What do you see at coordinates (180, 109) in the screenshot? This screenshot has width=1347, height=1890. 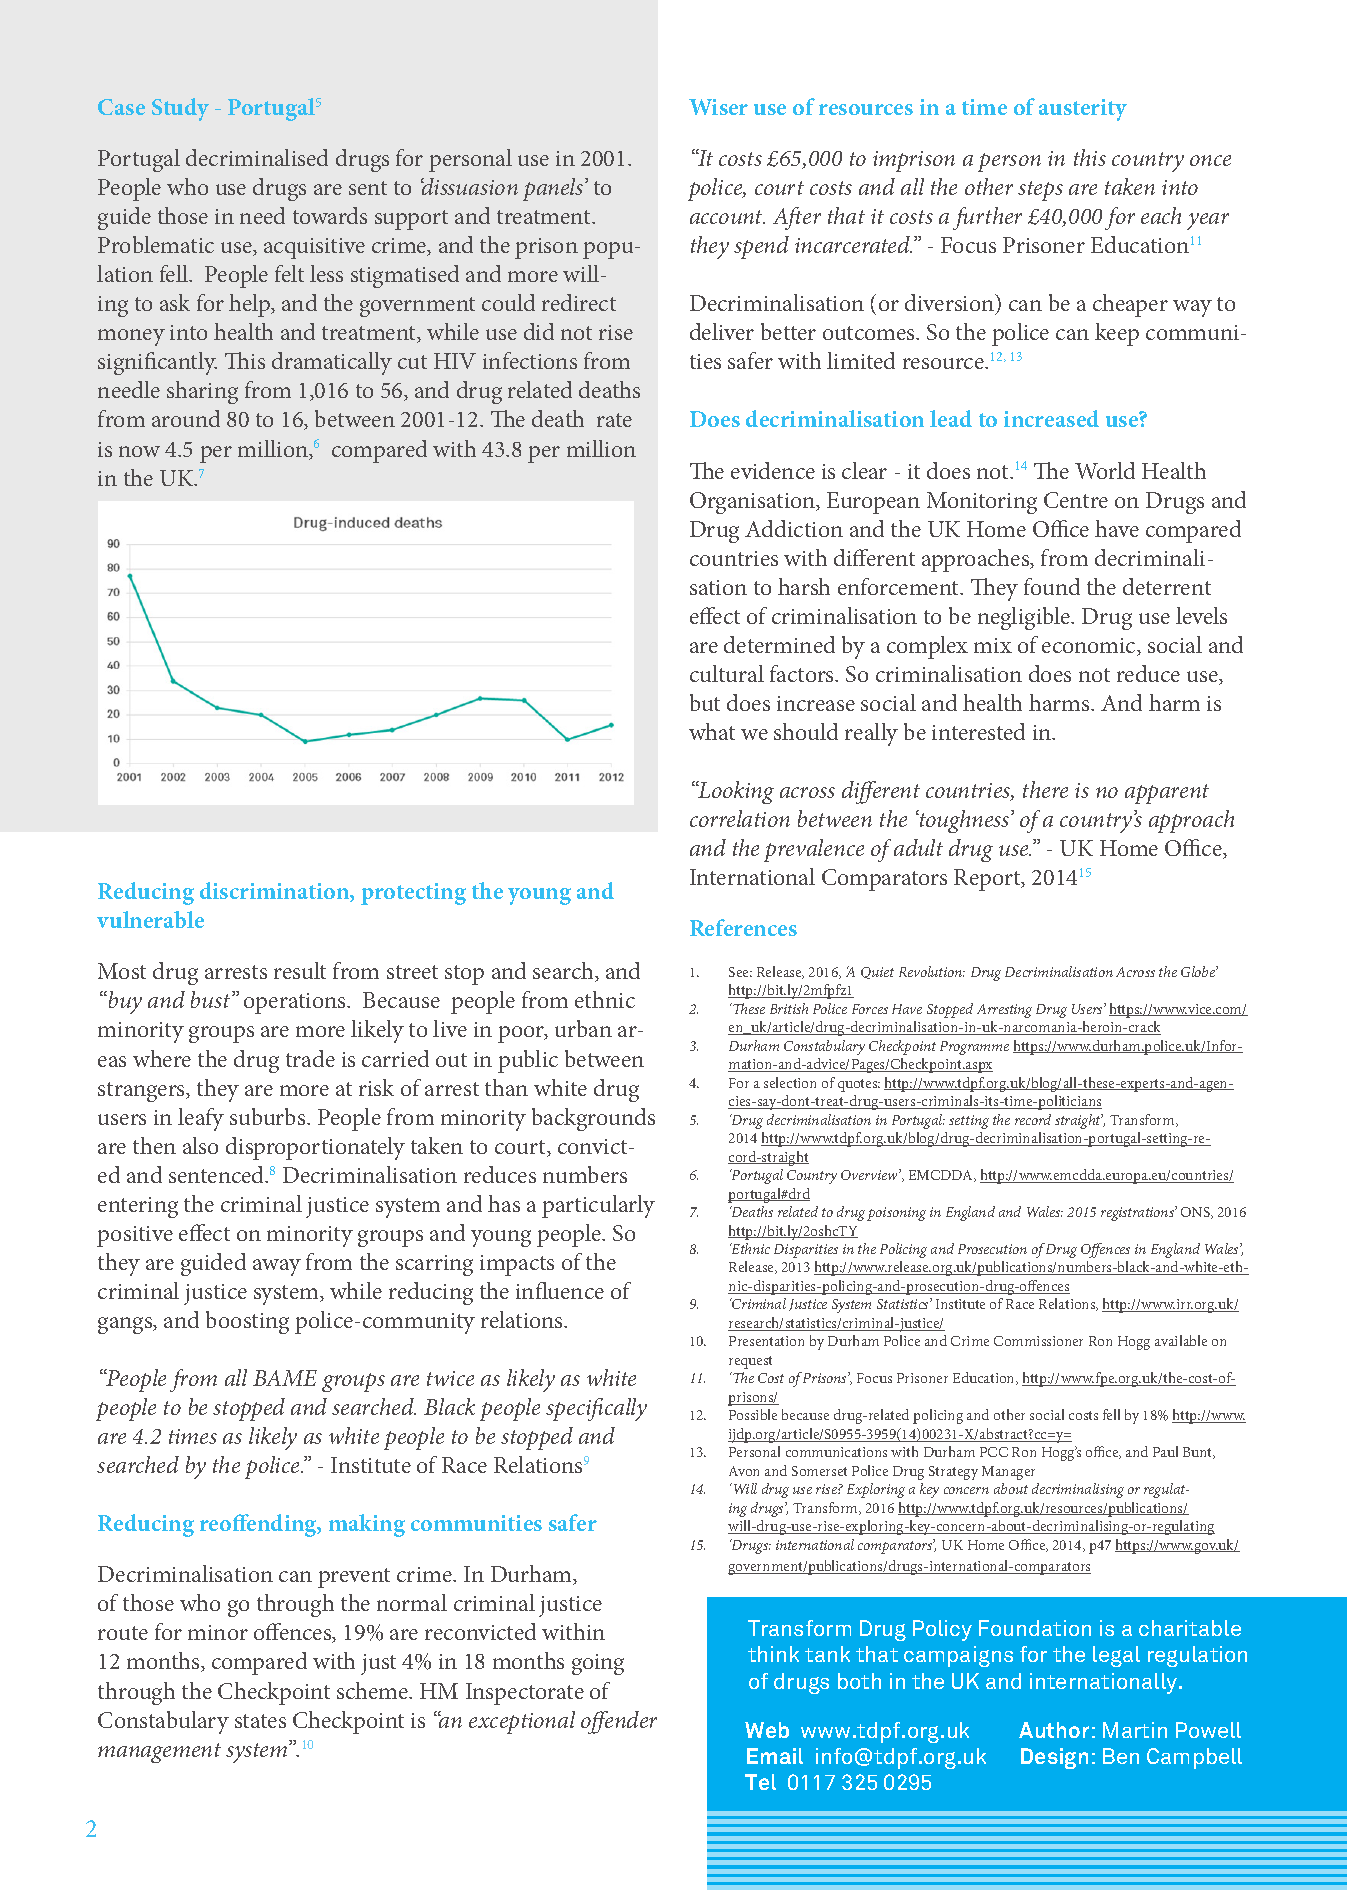 I see `Study` at bounding box center [180, 109].
